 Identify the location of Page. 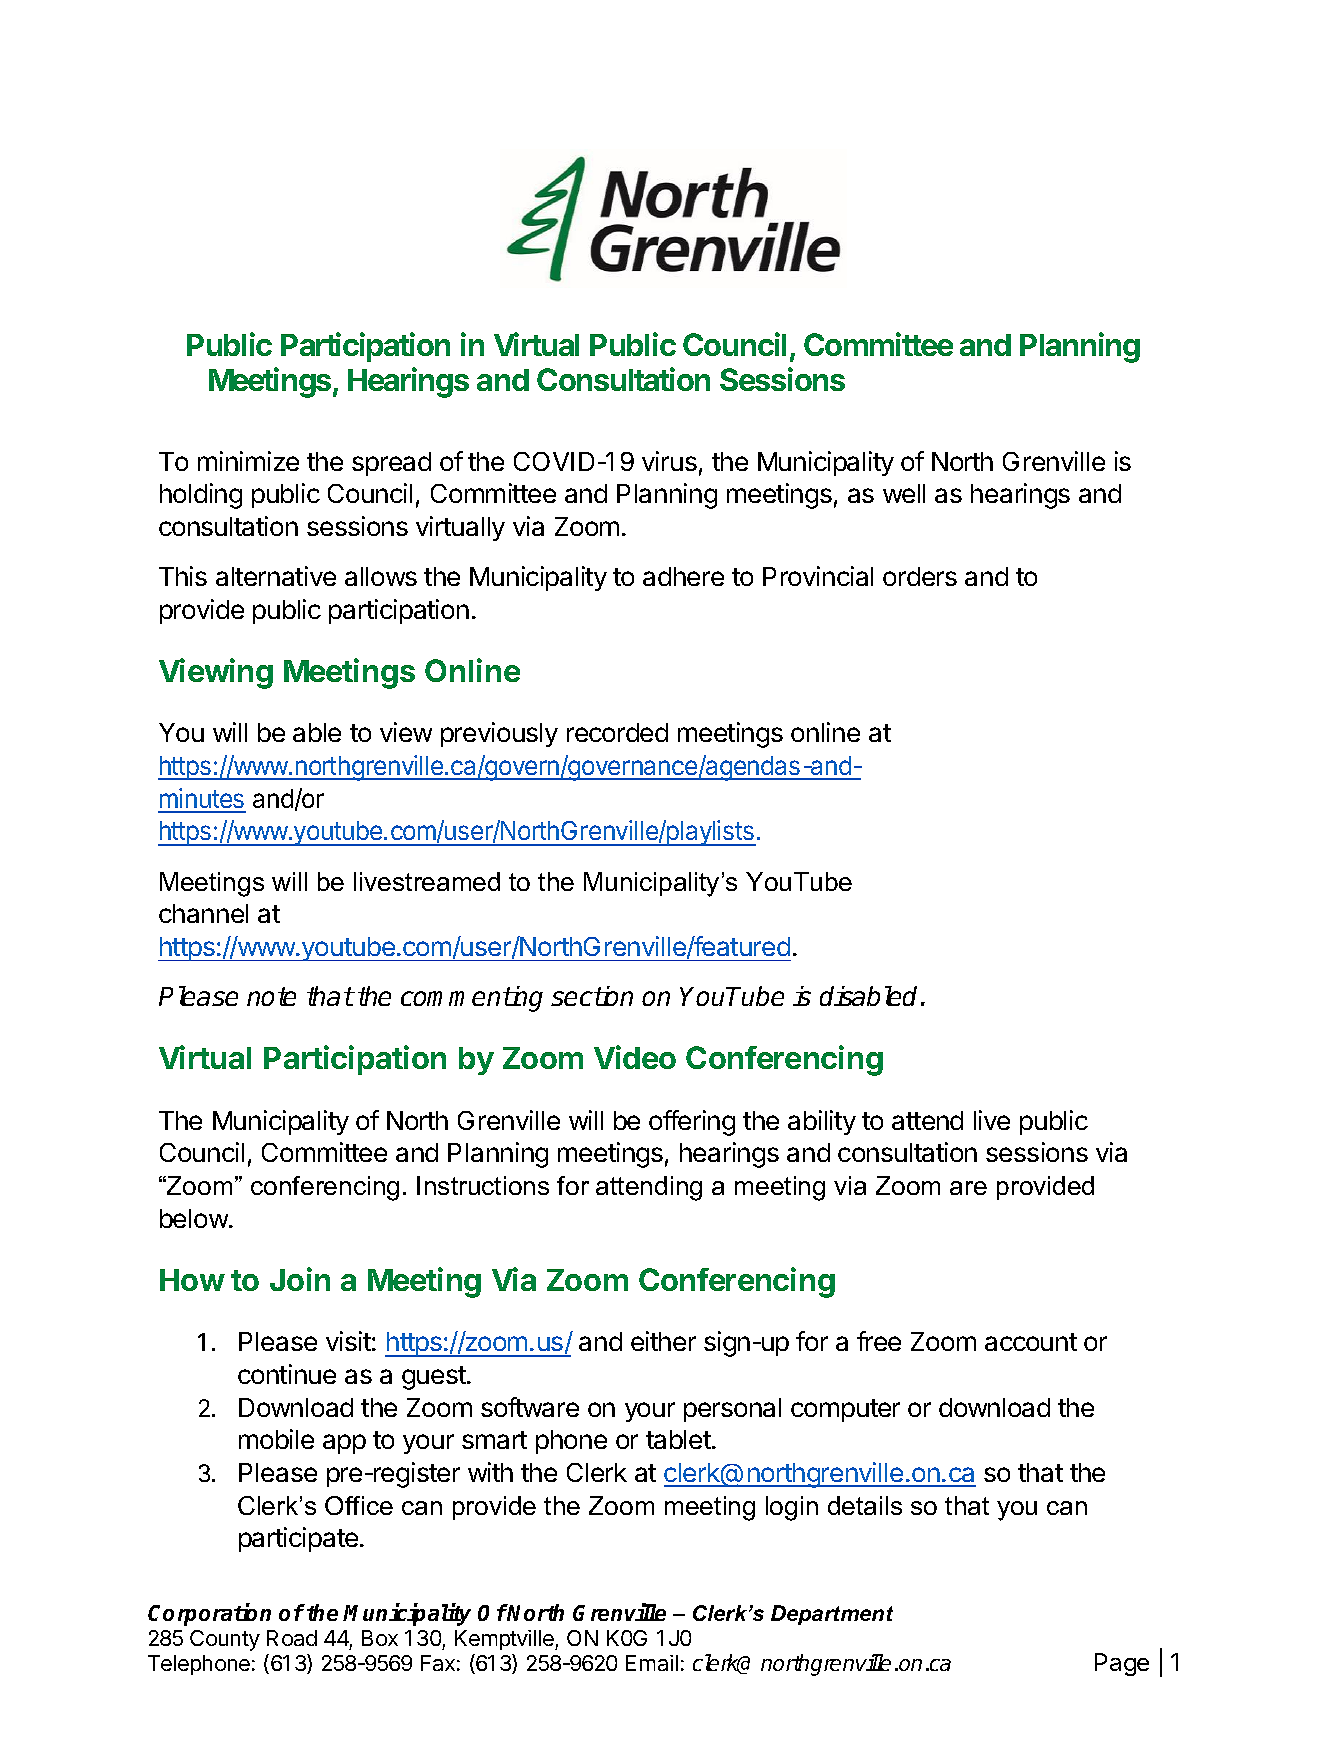
(1122, 1664).
